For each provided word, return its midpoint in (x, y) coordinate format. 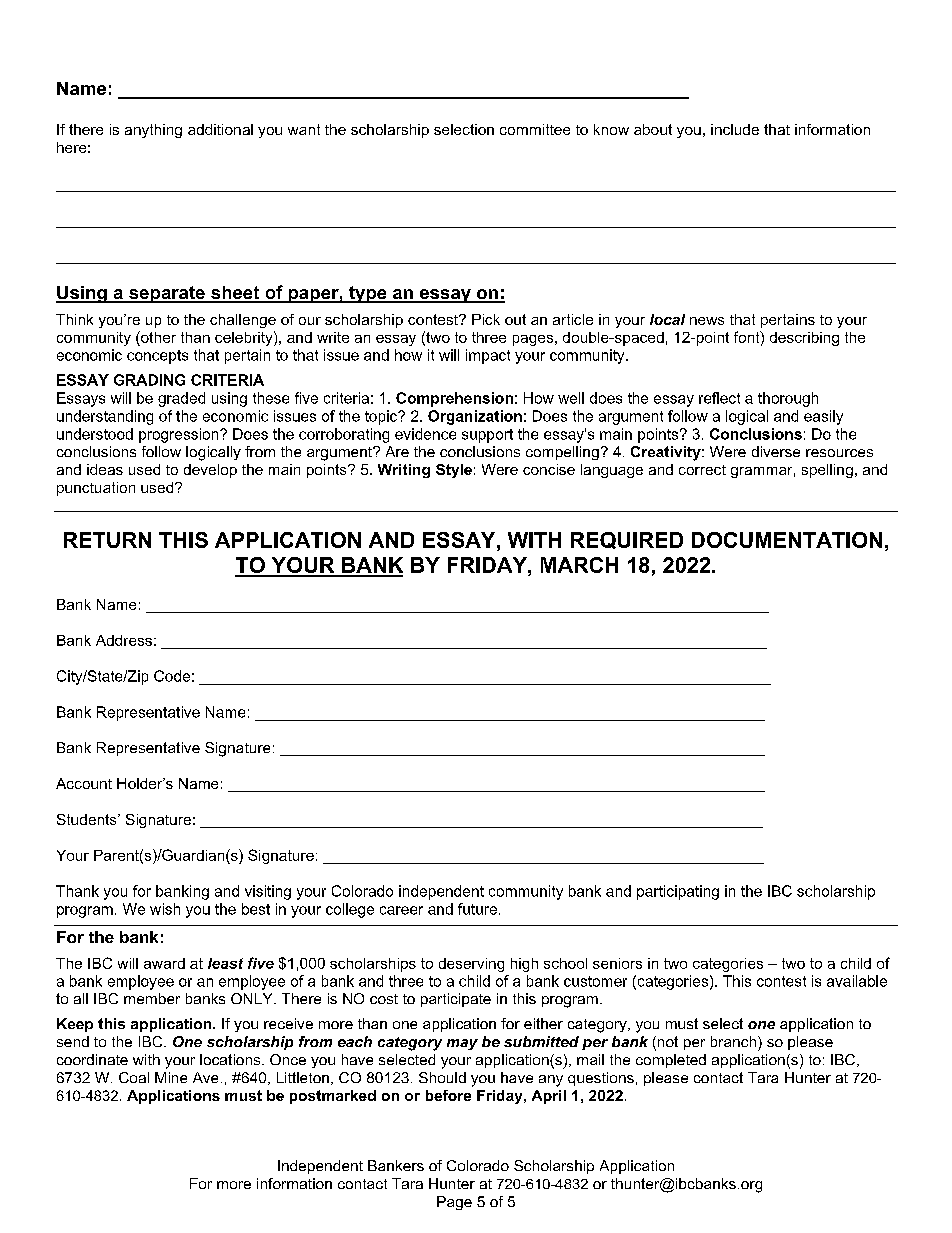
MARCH (579, 565)
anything (153, 131)
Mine (171, 1077)
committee (535, 129)
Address (124, 640)
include (735, 129)
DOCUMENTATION (787, 540)
